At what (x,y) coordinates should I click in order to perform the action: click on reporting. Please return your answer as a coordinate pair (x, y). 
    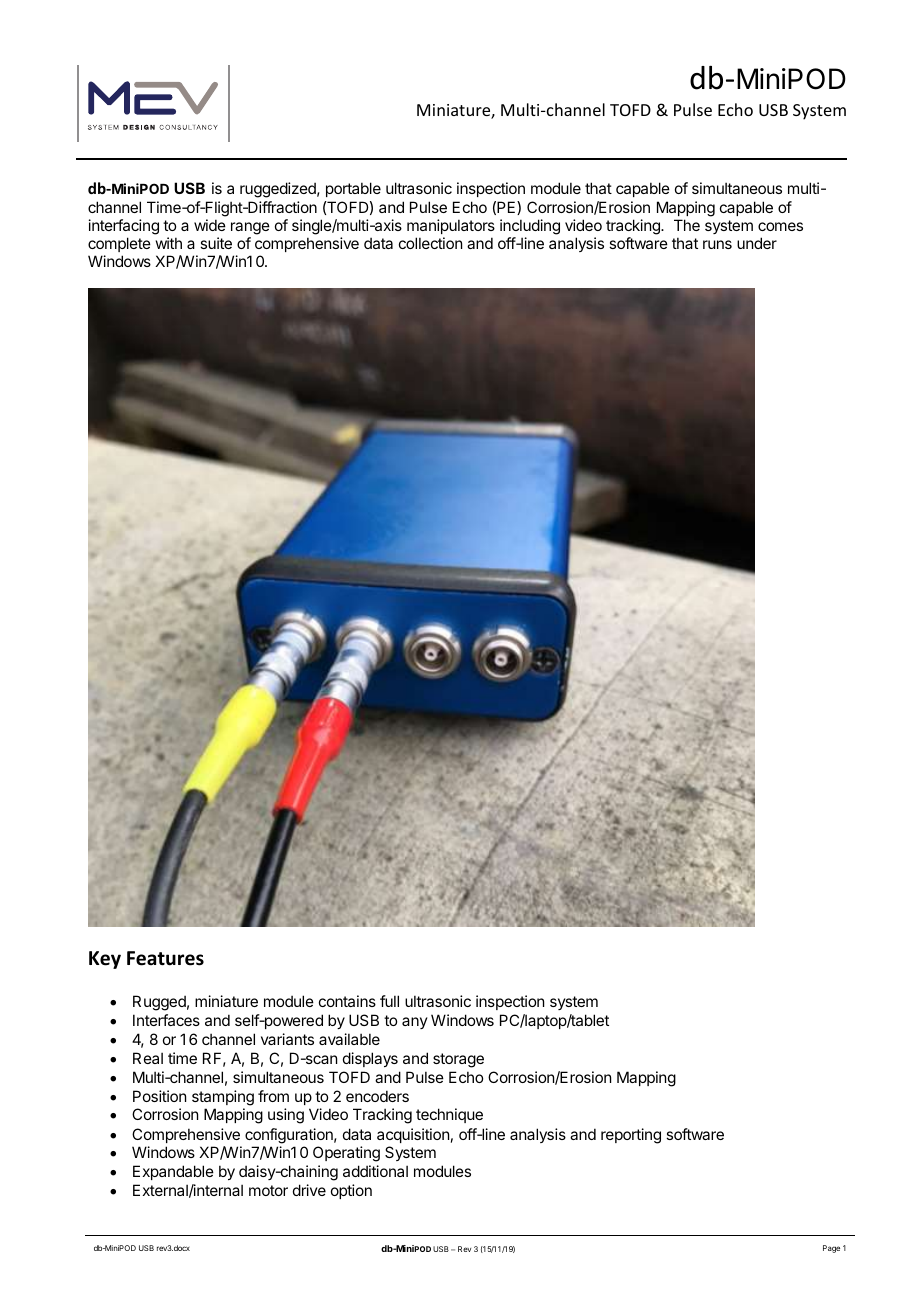
    Looking at the image, I should click on (631, 1136).
